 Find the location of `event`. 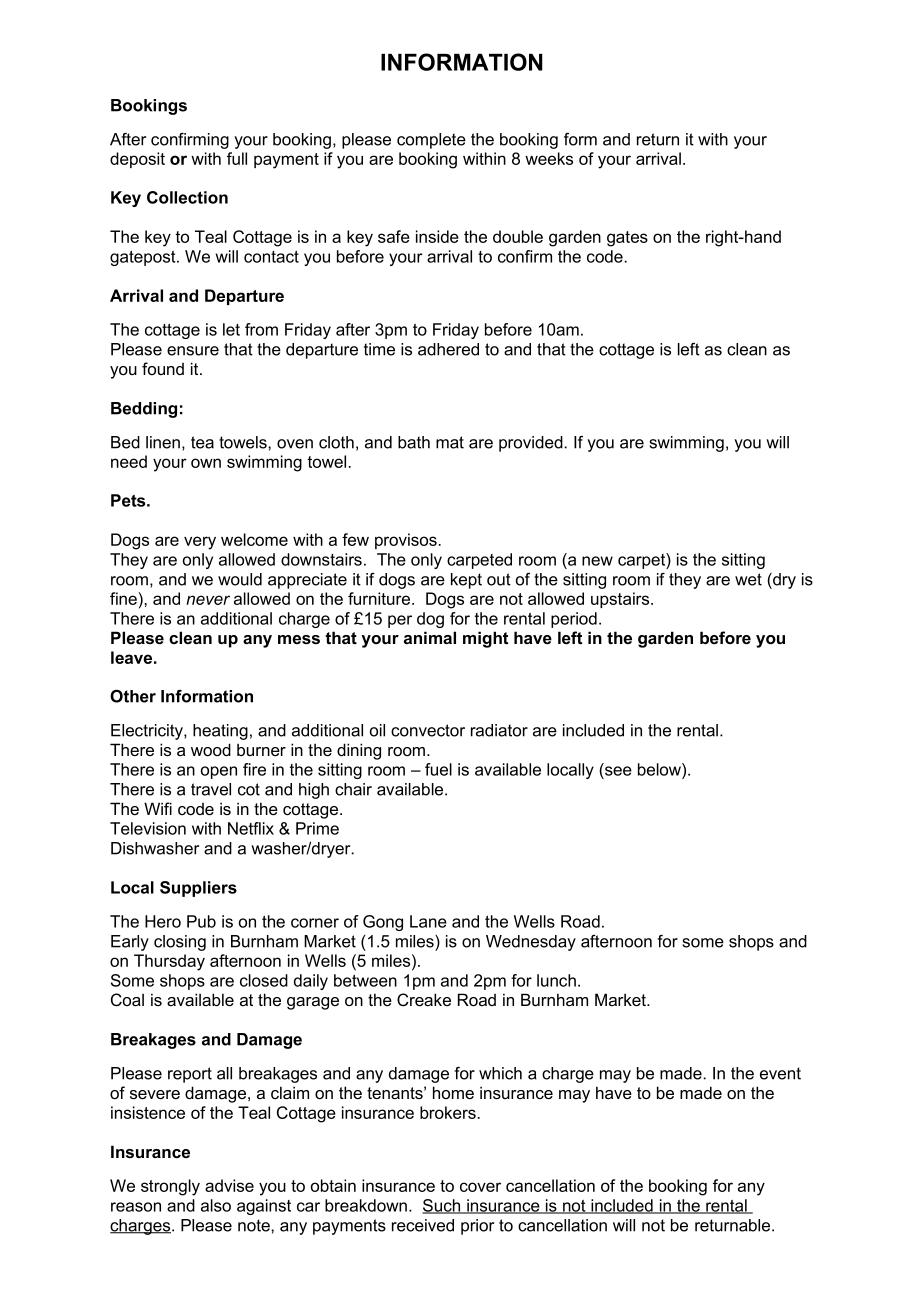

event is located at coordinates (780, 1073).
